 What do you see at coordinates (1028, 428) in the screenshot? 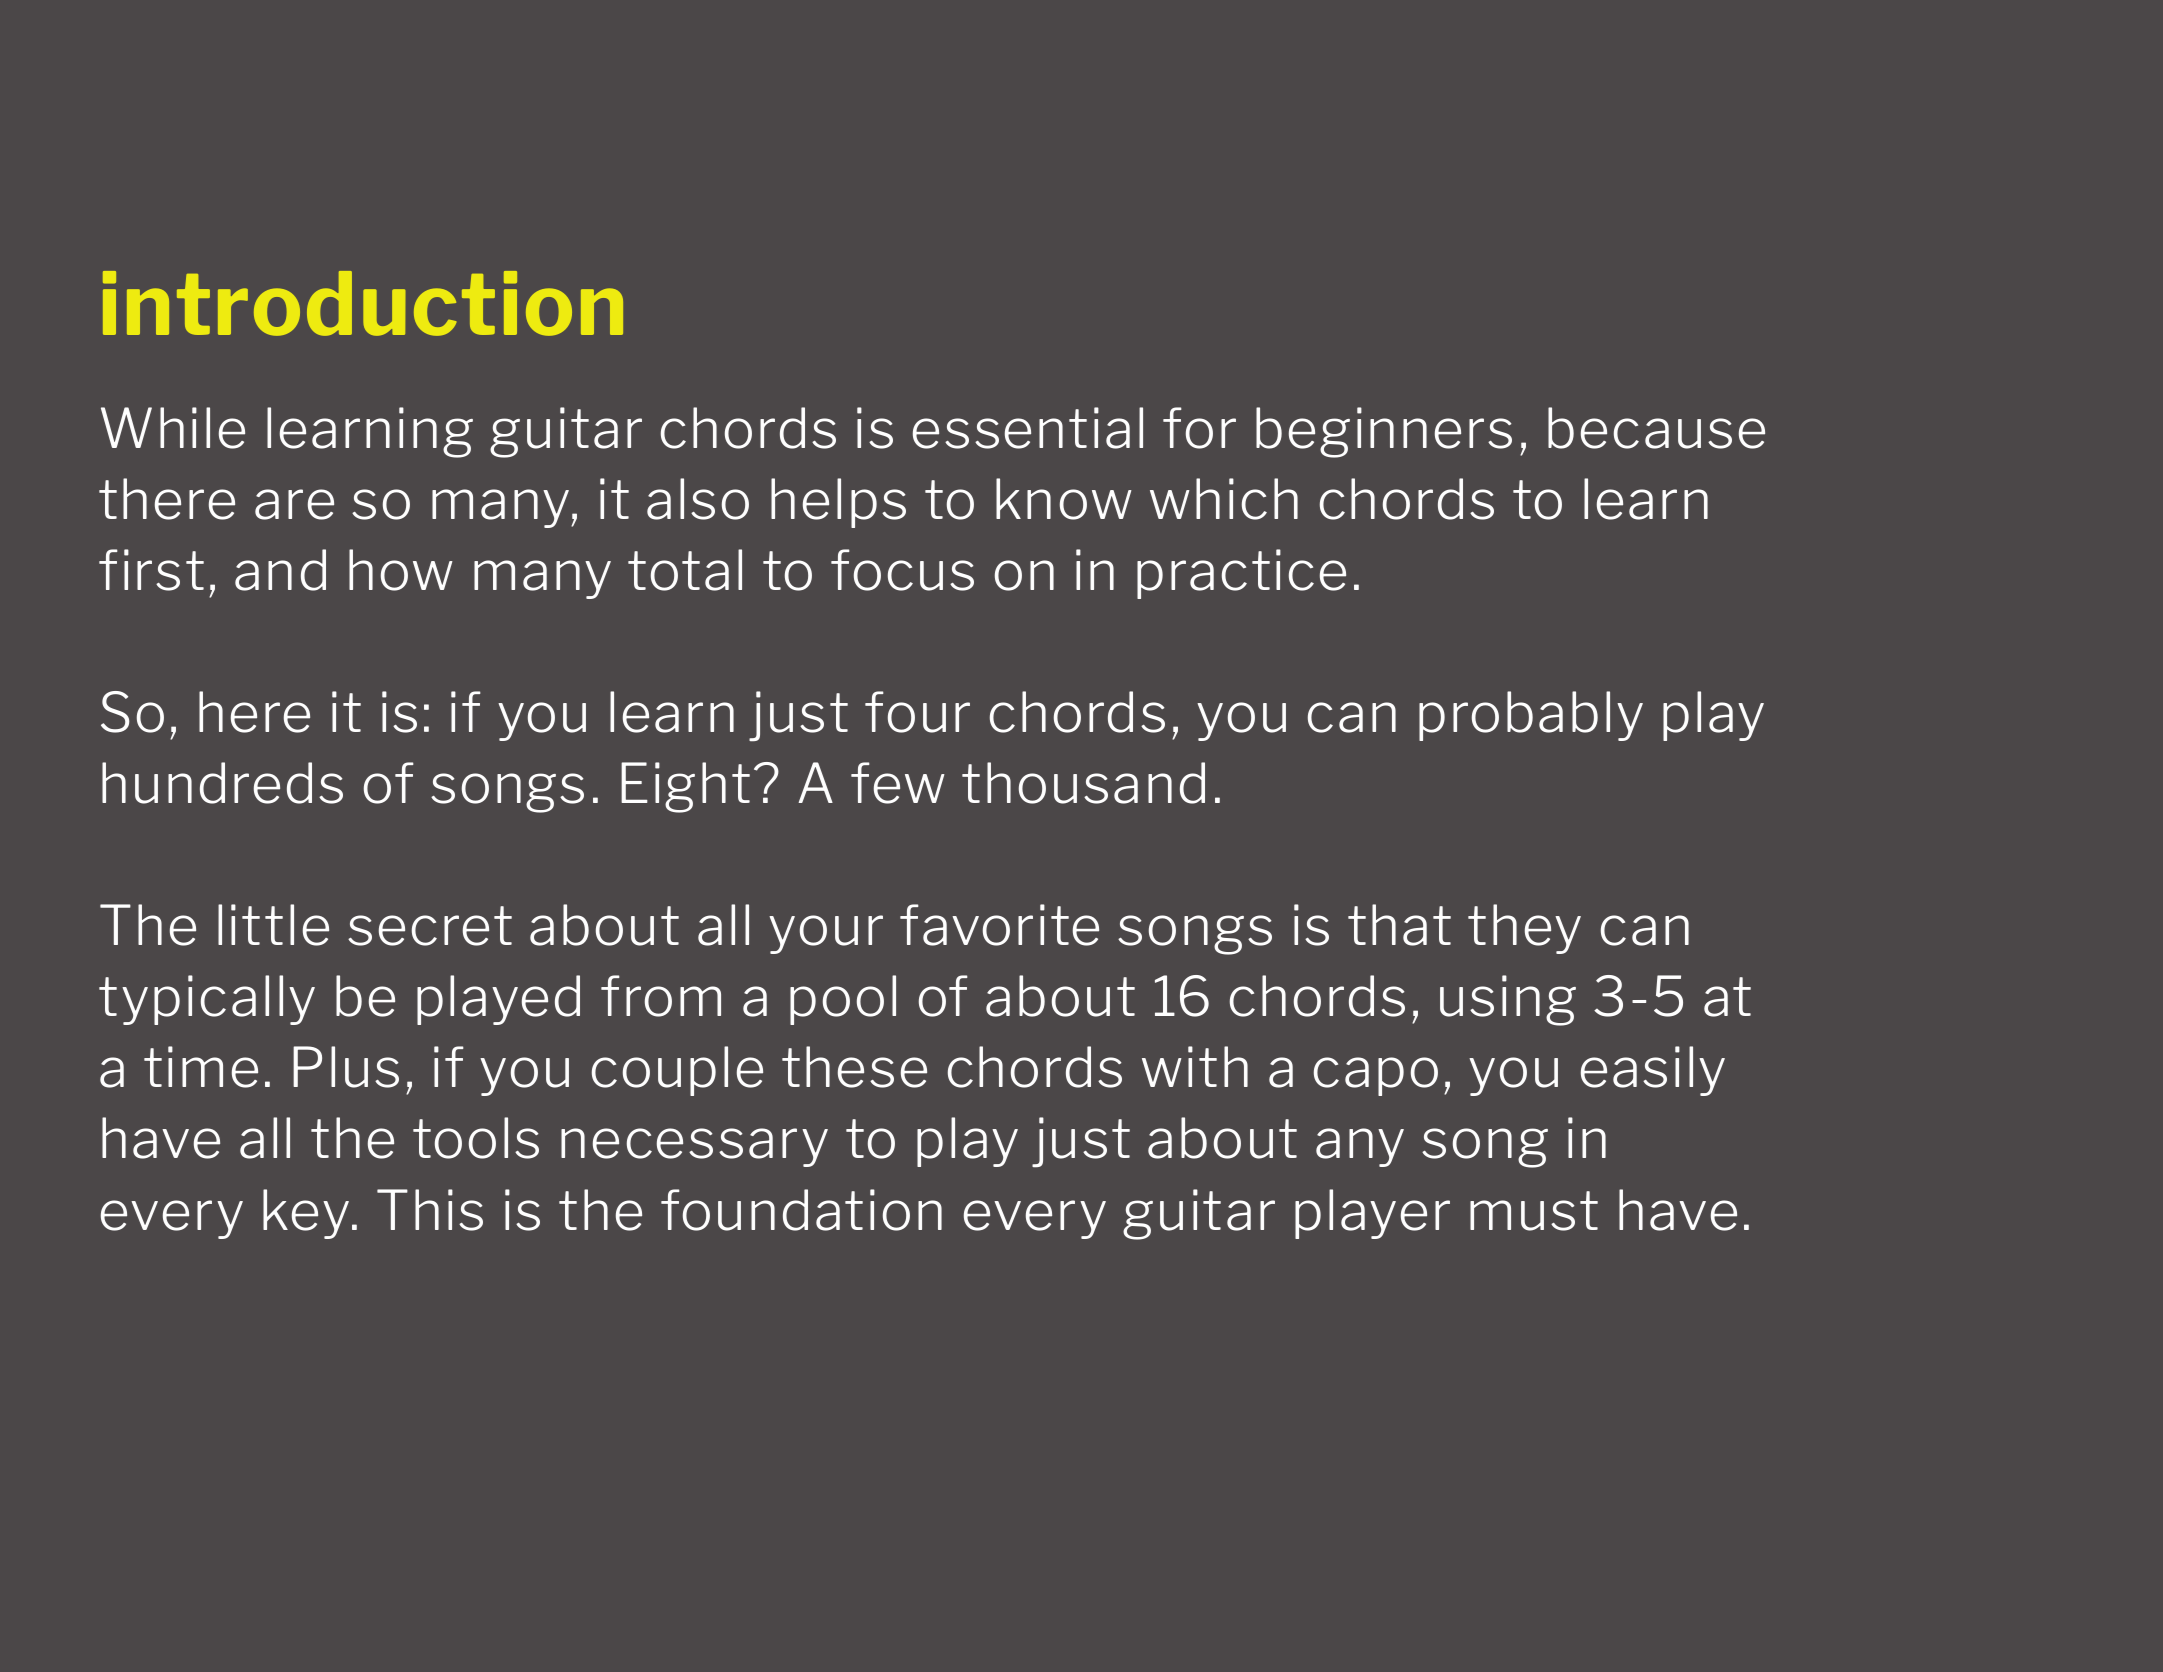
I see `essential` at bounding box center [1028, 428].
